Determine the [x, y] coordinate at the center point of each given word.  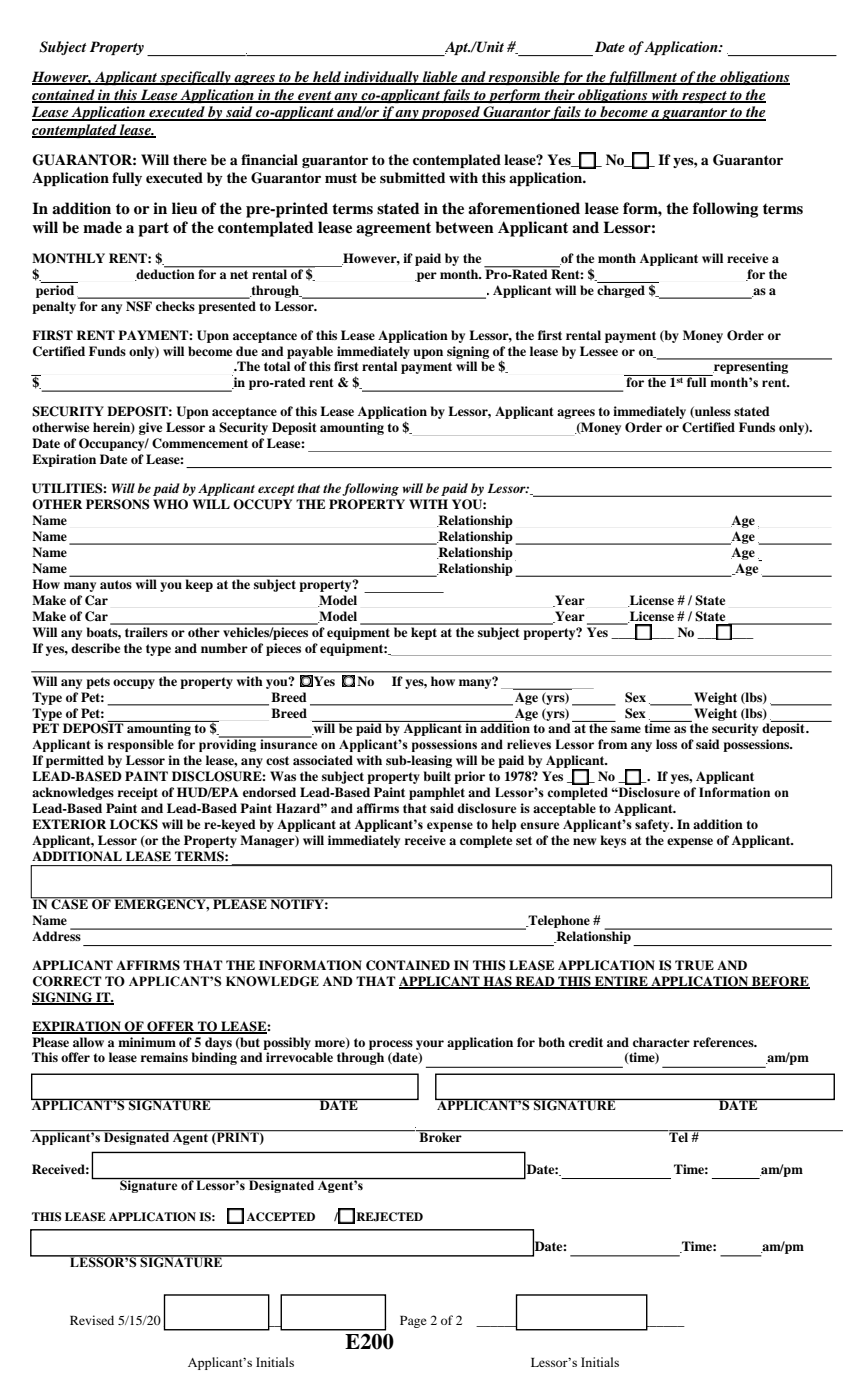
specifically [195, 78]
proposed [450, 113]
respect [704, 97]
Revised [92, 1320]
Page [413, 1322]
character [661, 1042]
